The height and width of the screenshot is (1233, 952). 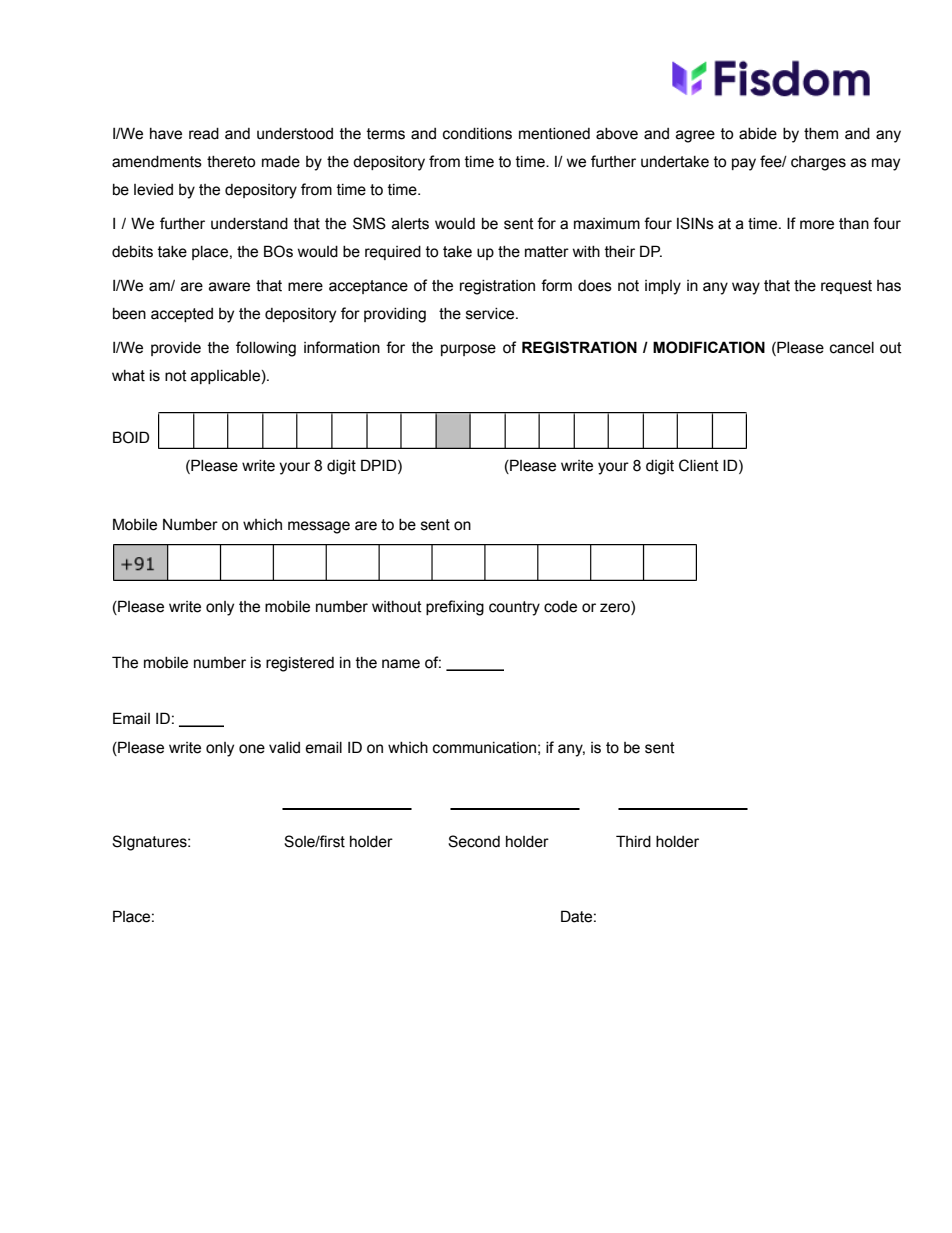 I want to click on charges, so click(x=818, y=163).
